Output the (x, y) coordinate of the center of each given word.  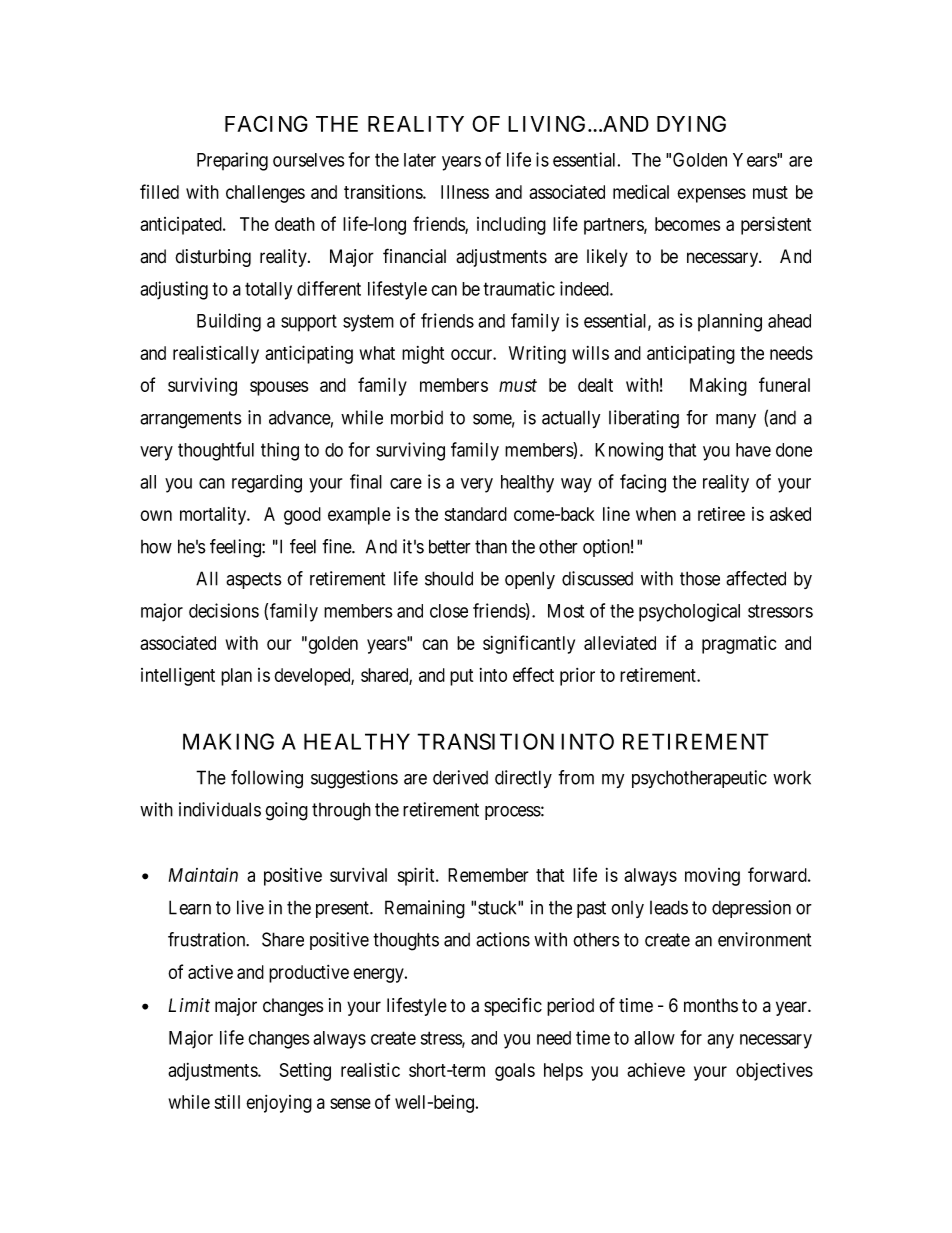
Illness (465, 192)
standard (476, 514)
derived (460, 777)
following (267, 779)
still (227, 1102)
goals (515, 1072)
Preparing (232, 161)
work (792, 777)
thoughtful (216, 451)
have (753, 450)
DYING (691, 123)
